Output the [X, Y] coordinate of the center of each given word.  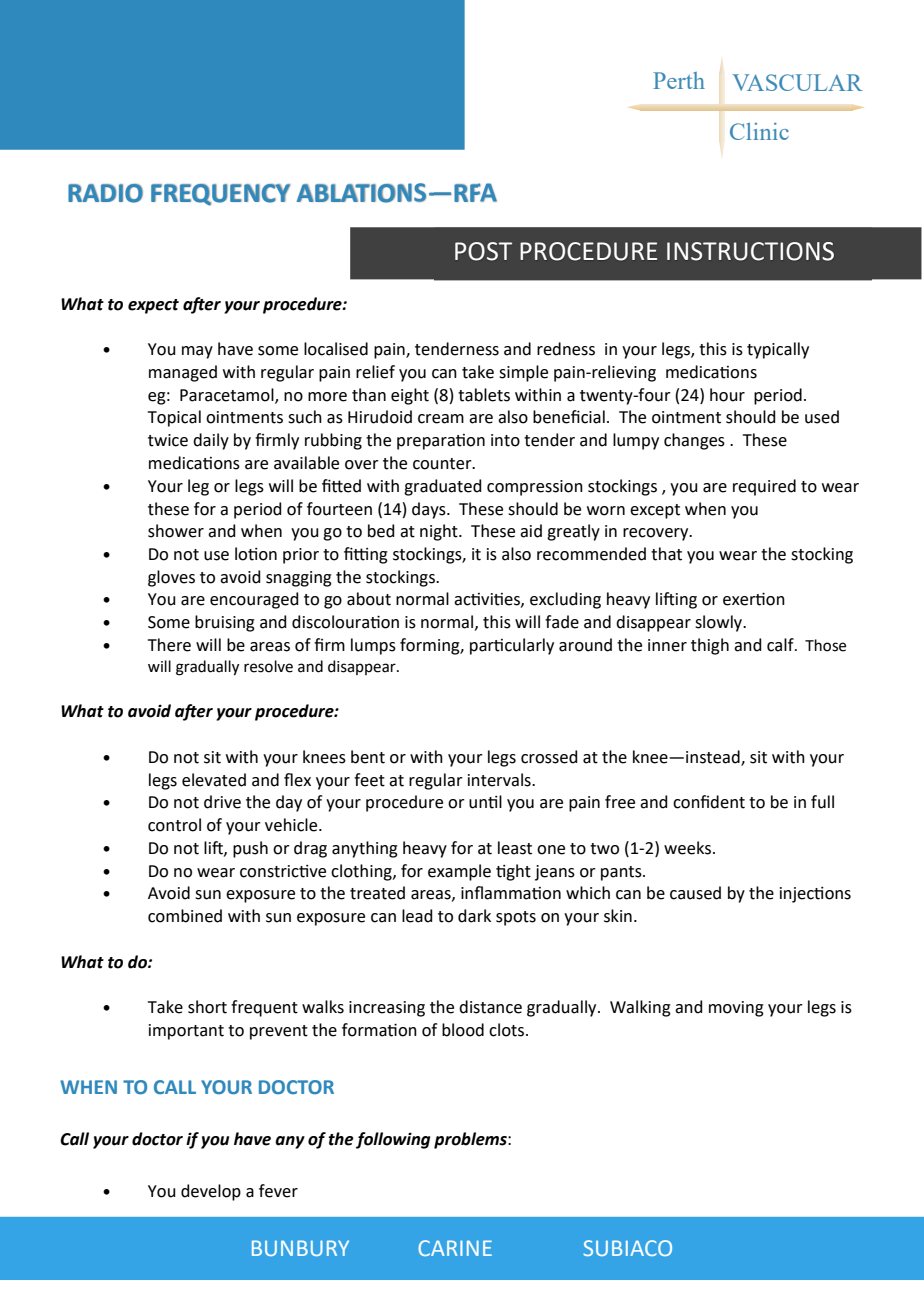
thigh [710, 646]
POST [483, 251]
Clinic [759, 131]
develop [211, 1192]
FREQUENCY [220, 195]
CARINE [455, 1248]
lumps [373, 646]
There [169, 645]
